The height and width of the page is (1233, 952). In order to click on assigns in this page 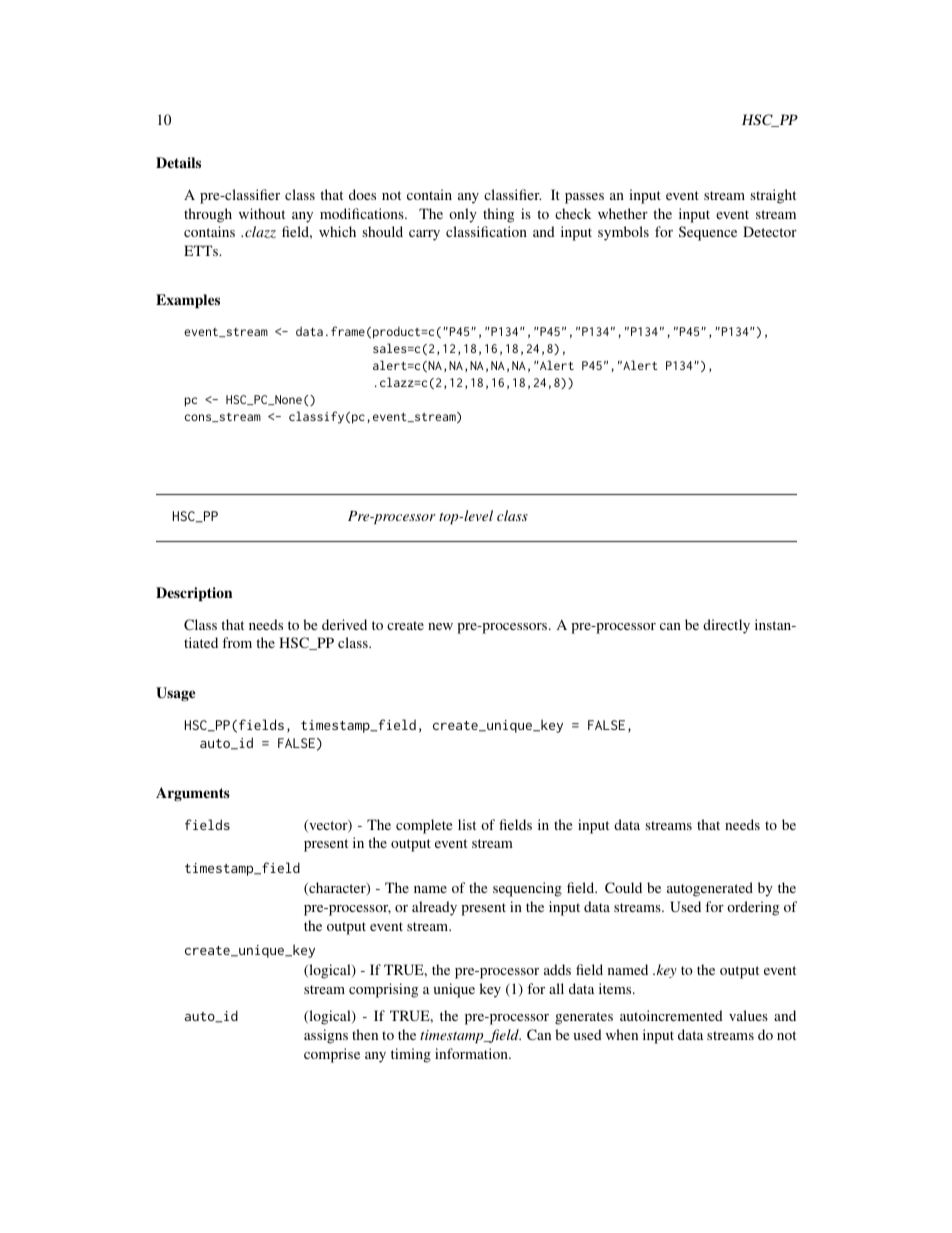, I will do `click(326, 1036)`.
